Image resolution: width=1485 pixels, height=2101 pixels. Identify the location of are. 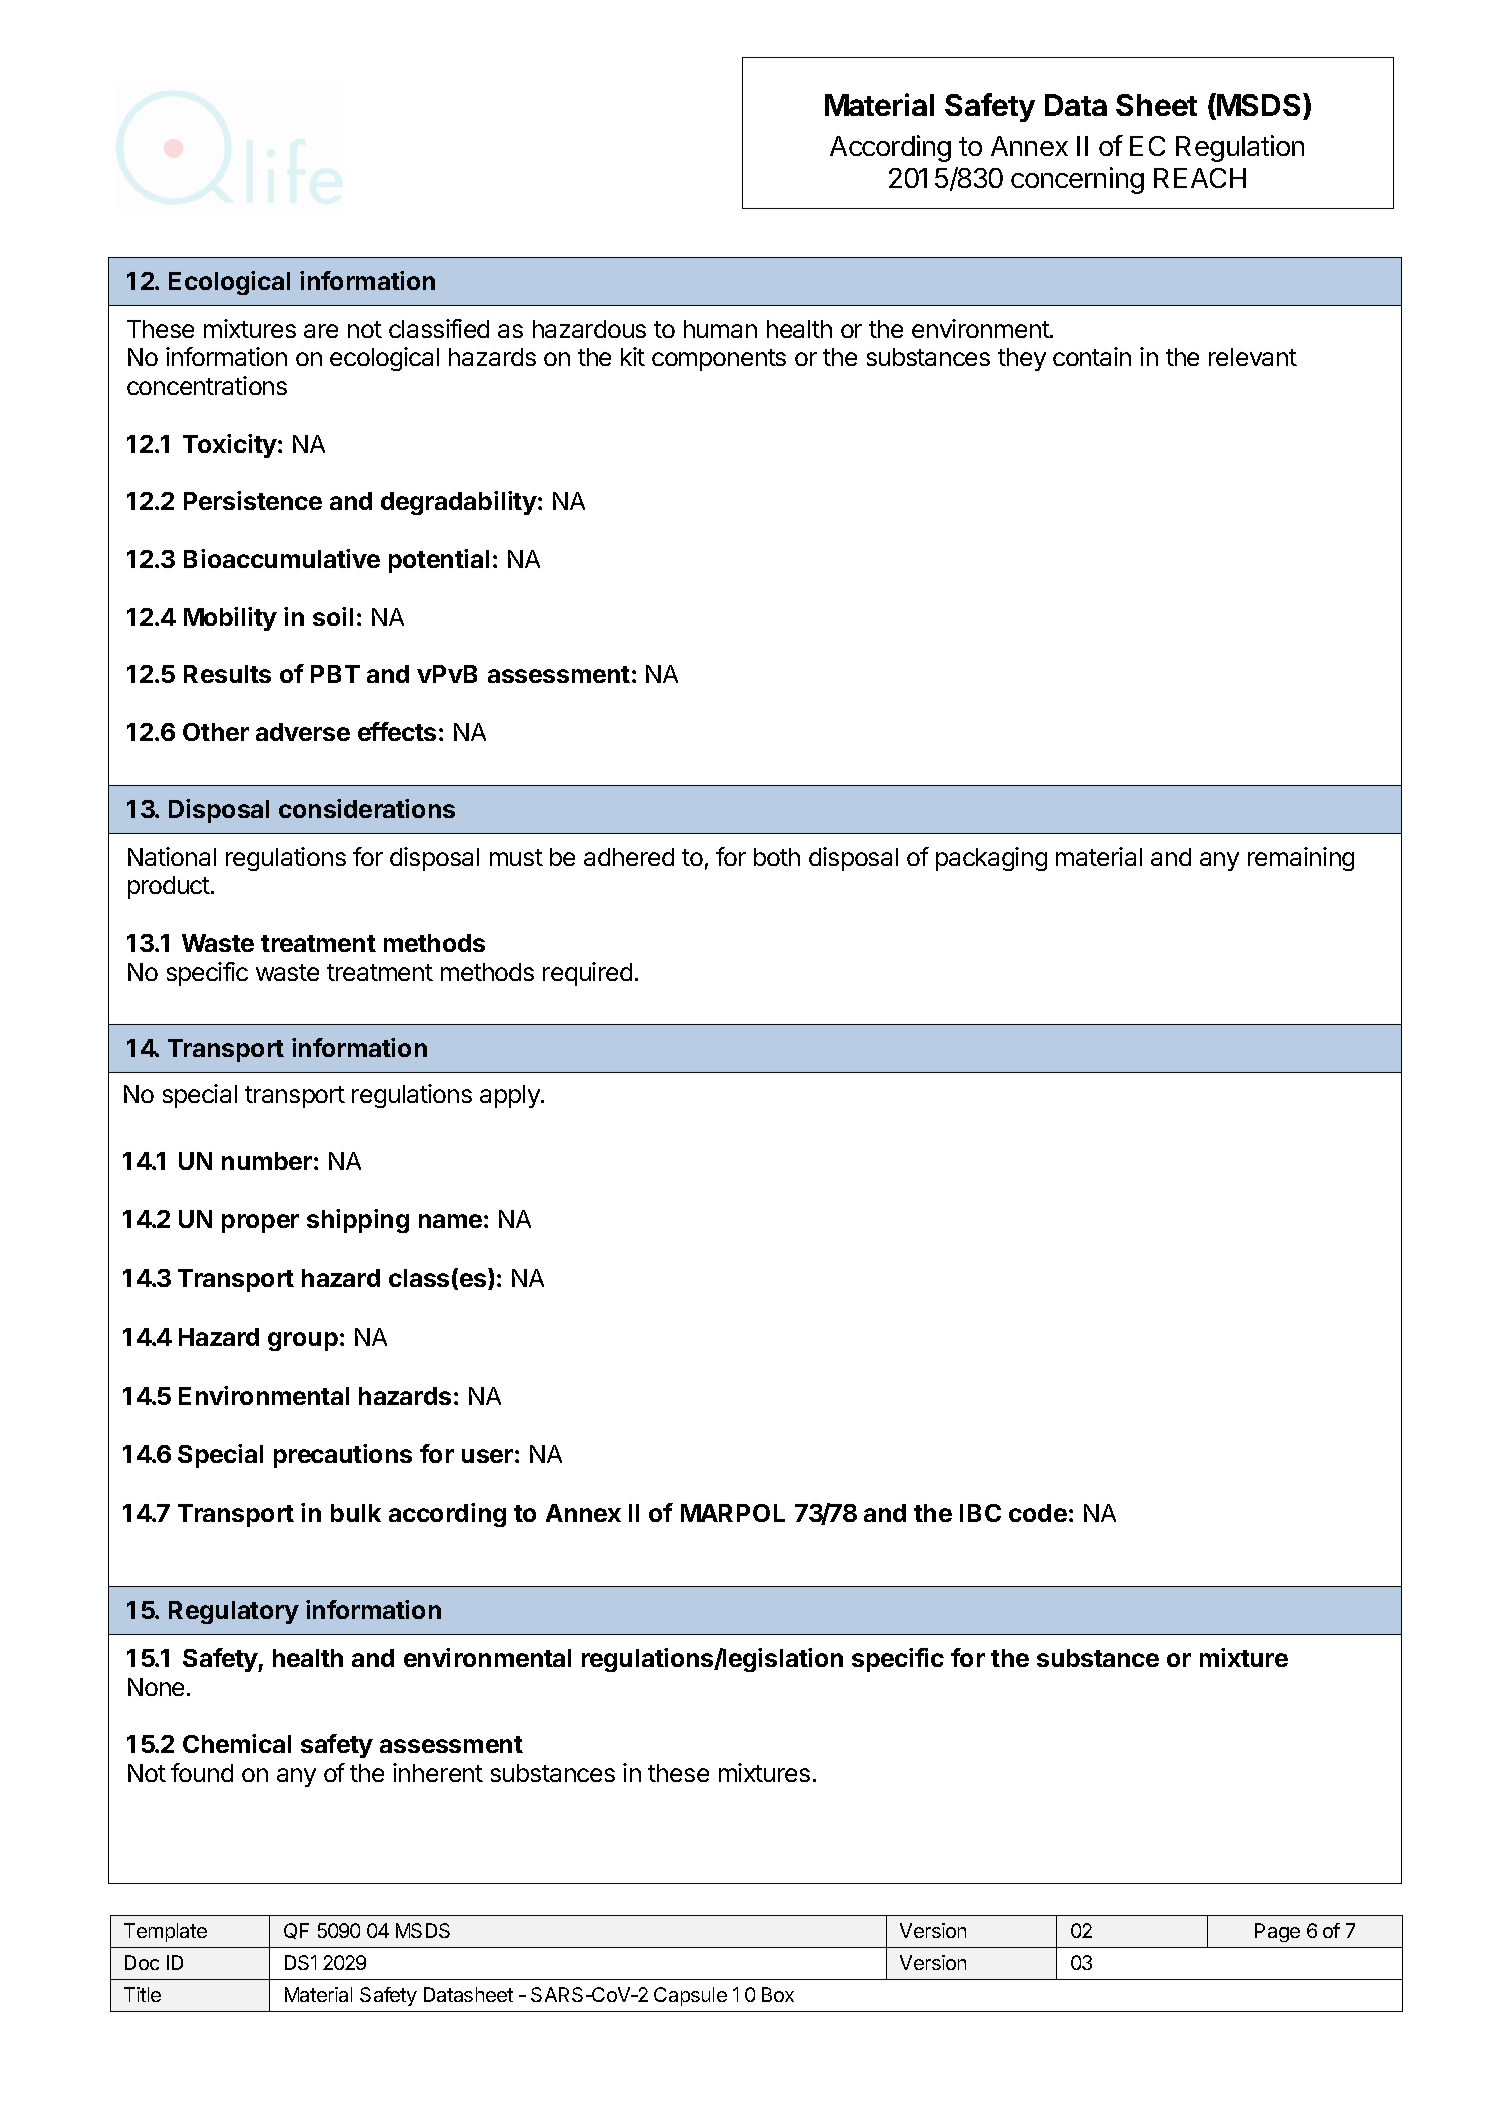
(321, 331).
